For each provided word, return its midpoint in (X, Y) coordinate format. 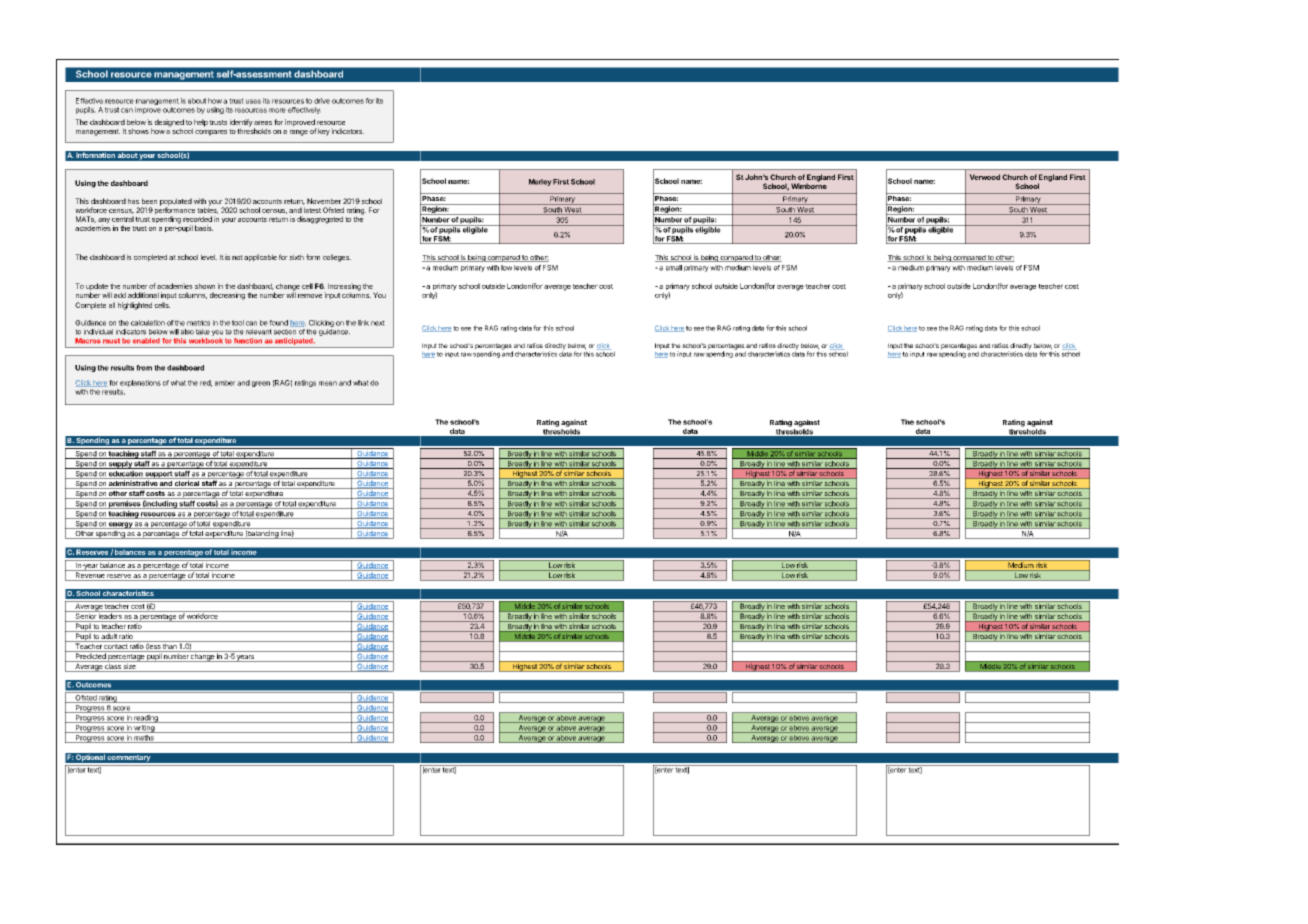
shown (205, 286)
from (144, 368)
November (324, 201)
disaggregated (320, 220)
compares (211, 133)
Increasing (344, 288)
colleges (337, 258)
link (363, 323)
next (378, 323)
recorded (197, 219)
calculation (148, 323)
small (674, 268)
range (299, 133)
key (324, 132)
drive (322, 101)
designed (169, 124)
